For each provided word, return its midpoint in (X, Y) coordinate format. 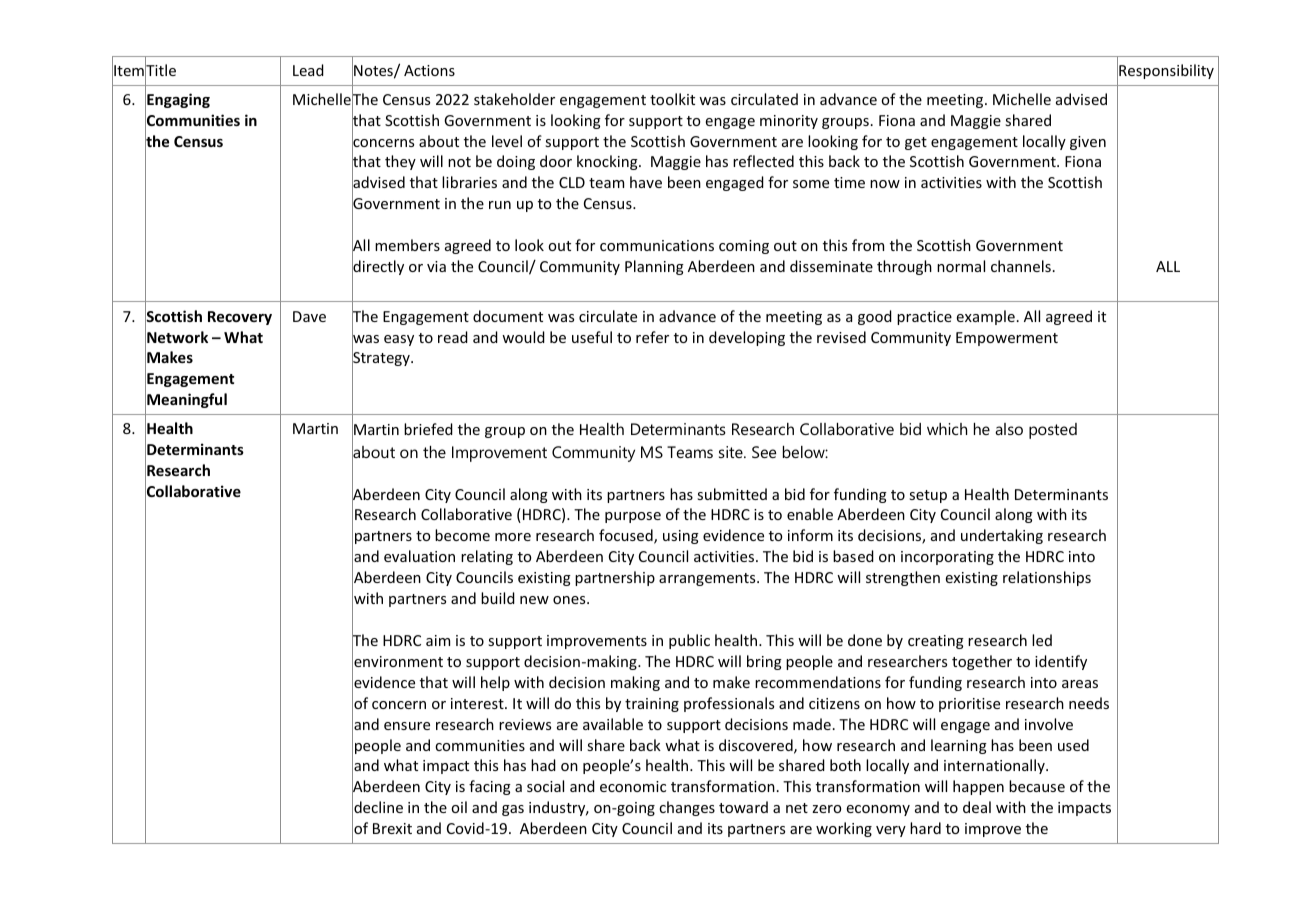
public (689, 641)
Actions (429, 70)
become (462, 535)
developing (747, 338)
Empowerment (1007, 339)
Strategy (382, 359)
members (407, 245)
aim (438, 640)
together (982, 662)
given (1088, 143)
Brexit (392, 828)
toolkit (672, 99)
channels (1021, 266)
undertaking (1002, 536)
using (681, 537)
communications (657, 245)
